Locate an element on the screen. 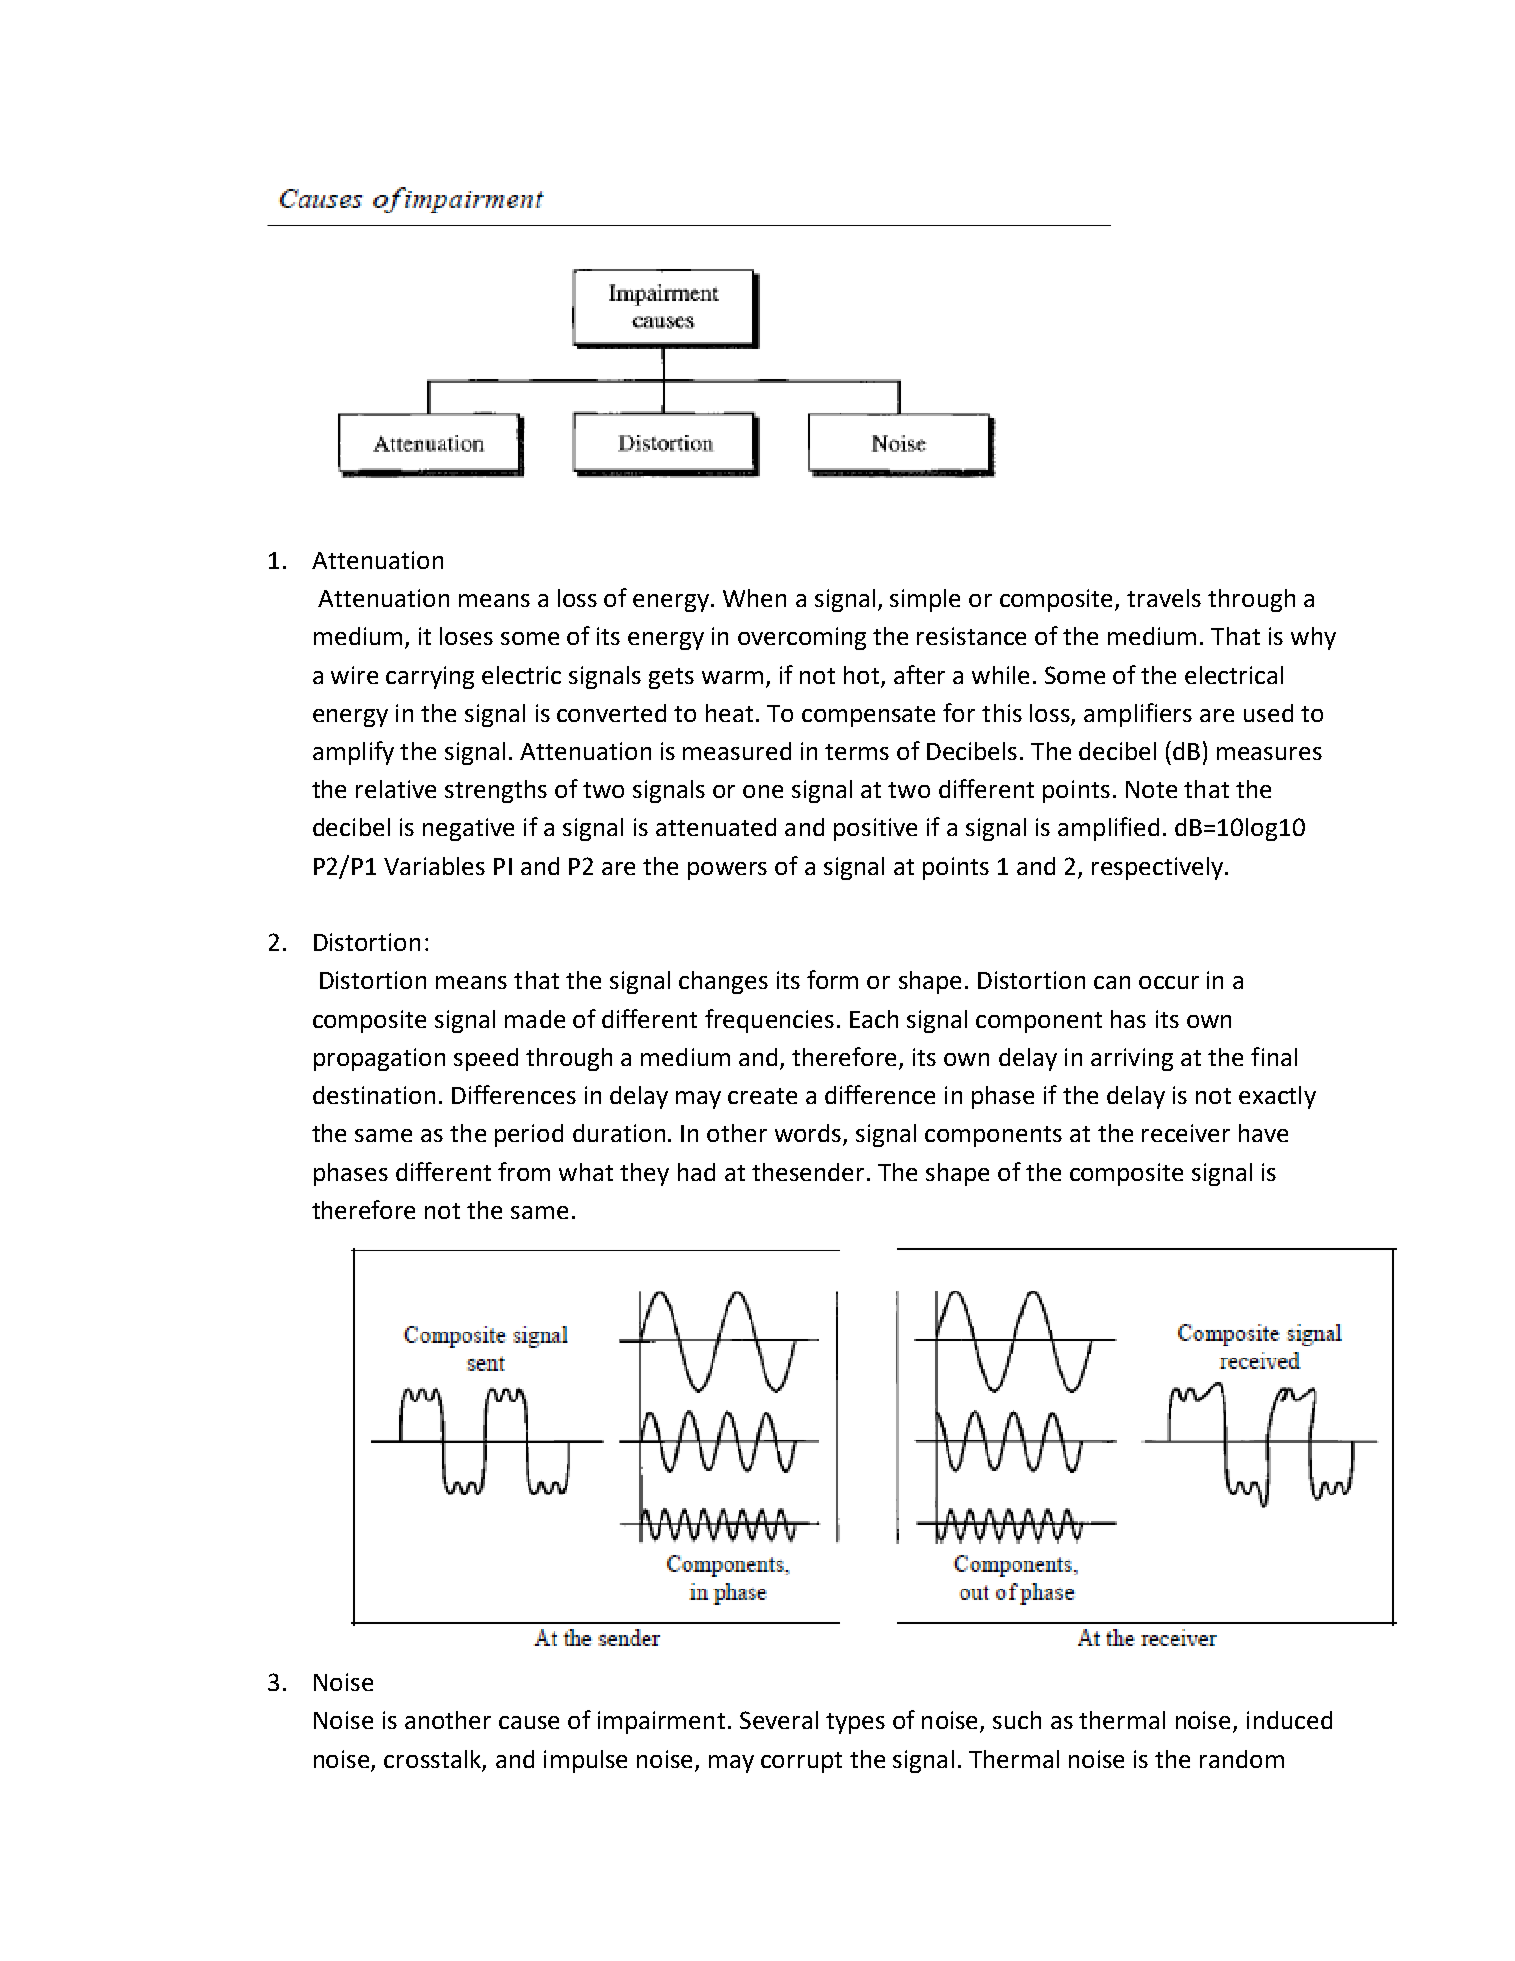  respectively is located at coordinates (1157, 868).
